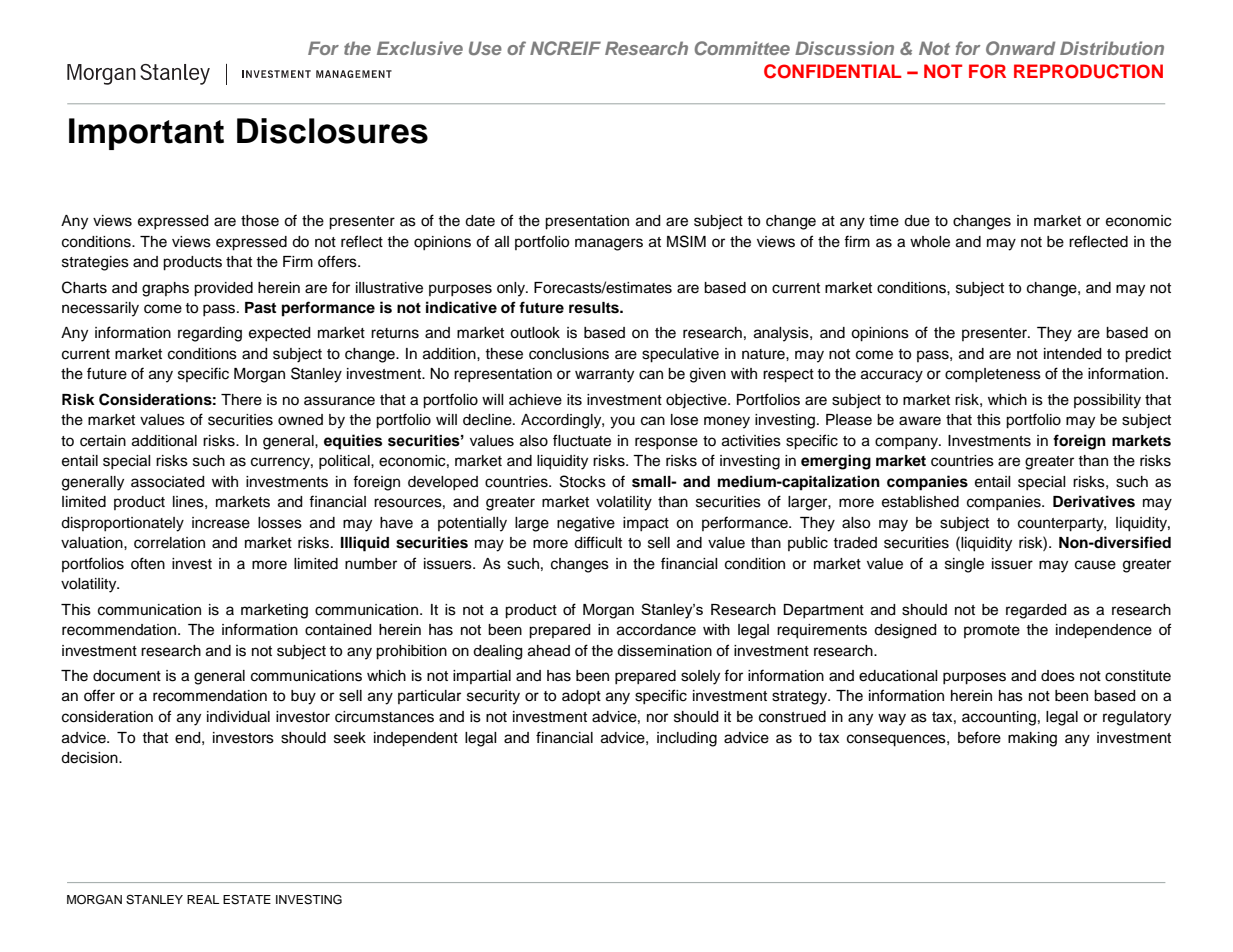 This screenshot has width=1233, height=952. What do you see at coordinates (203, 899) in the screenshot?
I see `REAL` at bounding box center [203, 899].
